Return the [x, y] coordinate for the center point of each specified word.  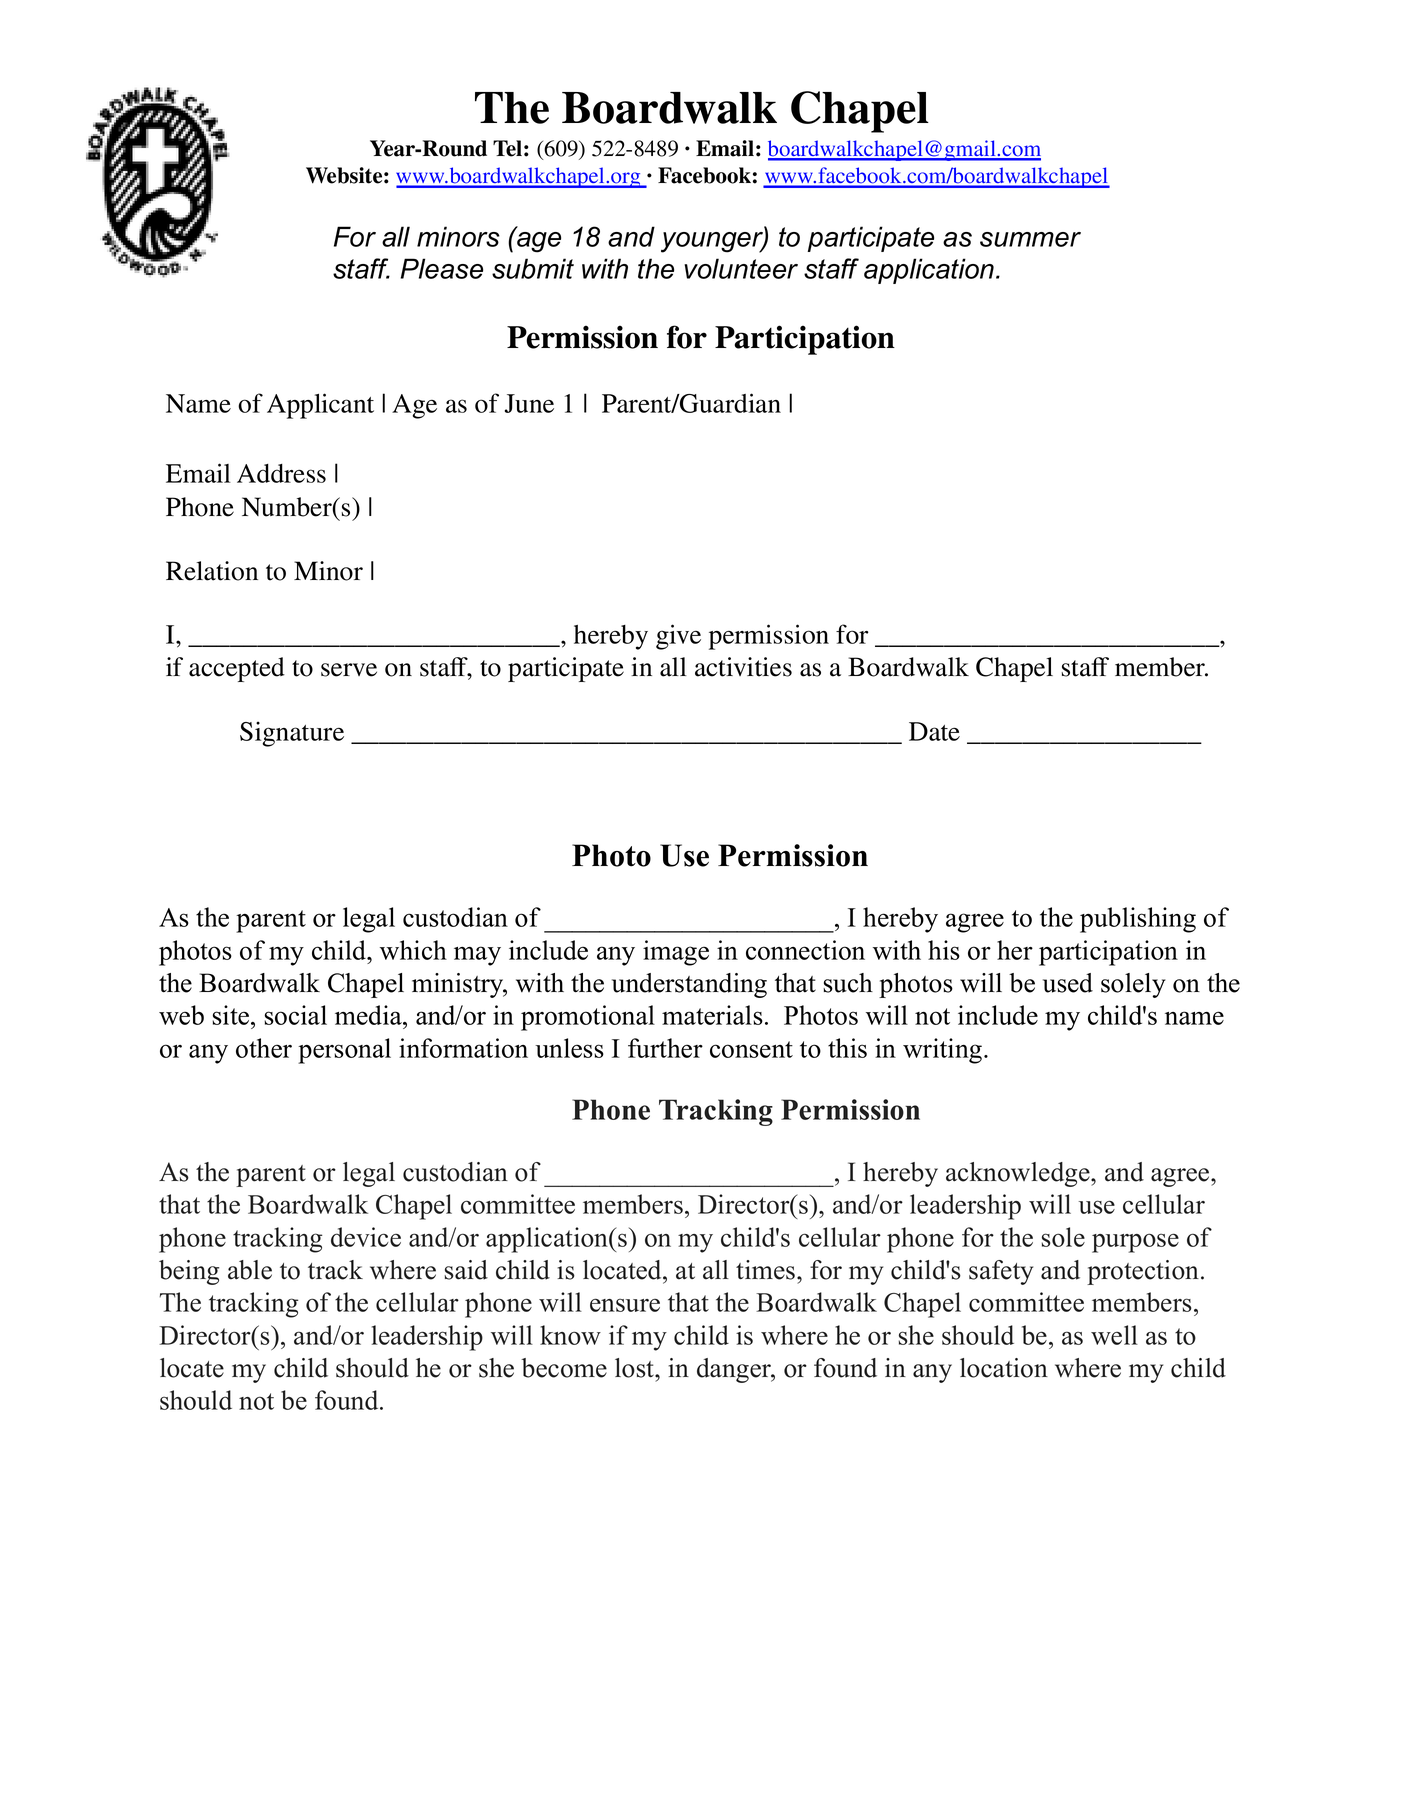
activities [743, 667]
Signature [292, 734]
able [250, 1270]
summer [1030, 239]
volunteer [741, 268]
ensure [625, 1305]
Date [934, 731]
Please [442, 268]
